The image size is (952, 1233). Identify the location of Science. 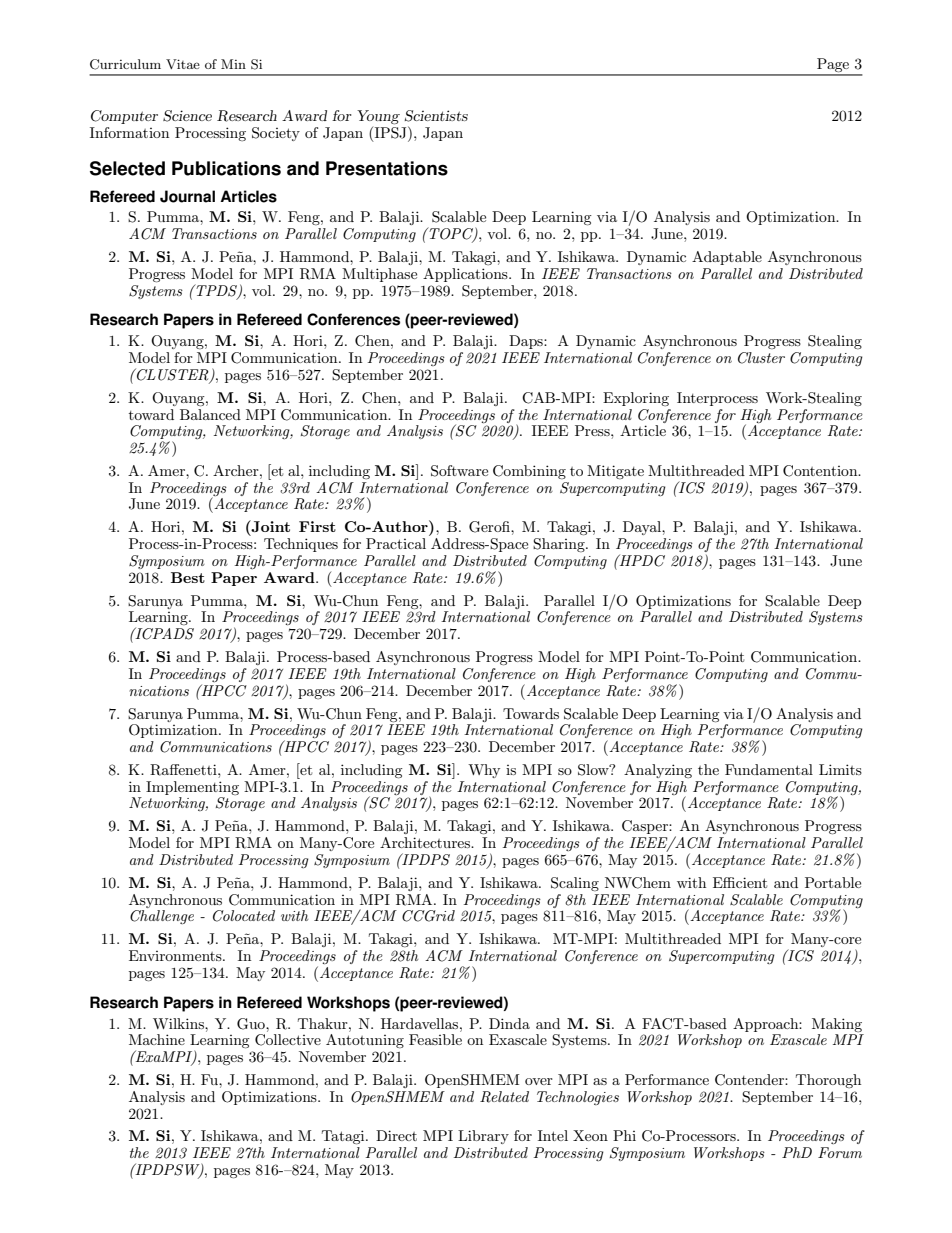
(187, 116).
